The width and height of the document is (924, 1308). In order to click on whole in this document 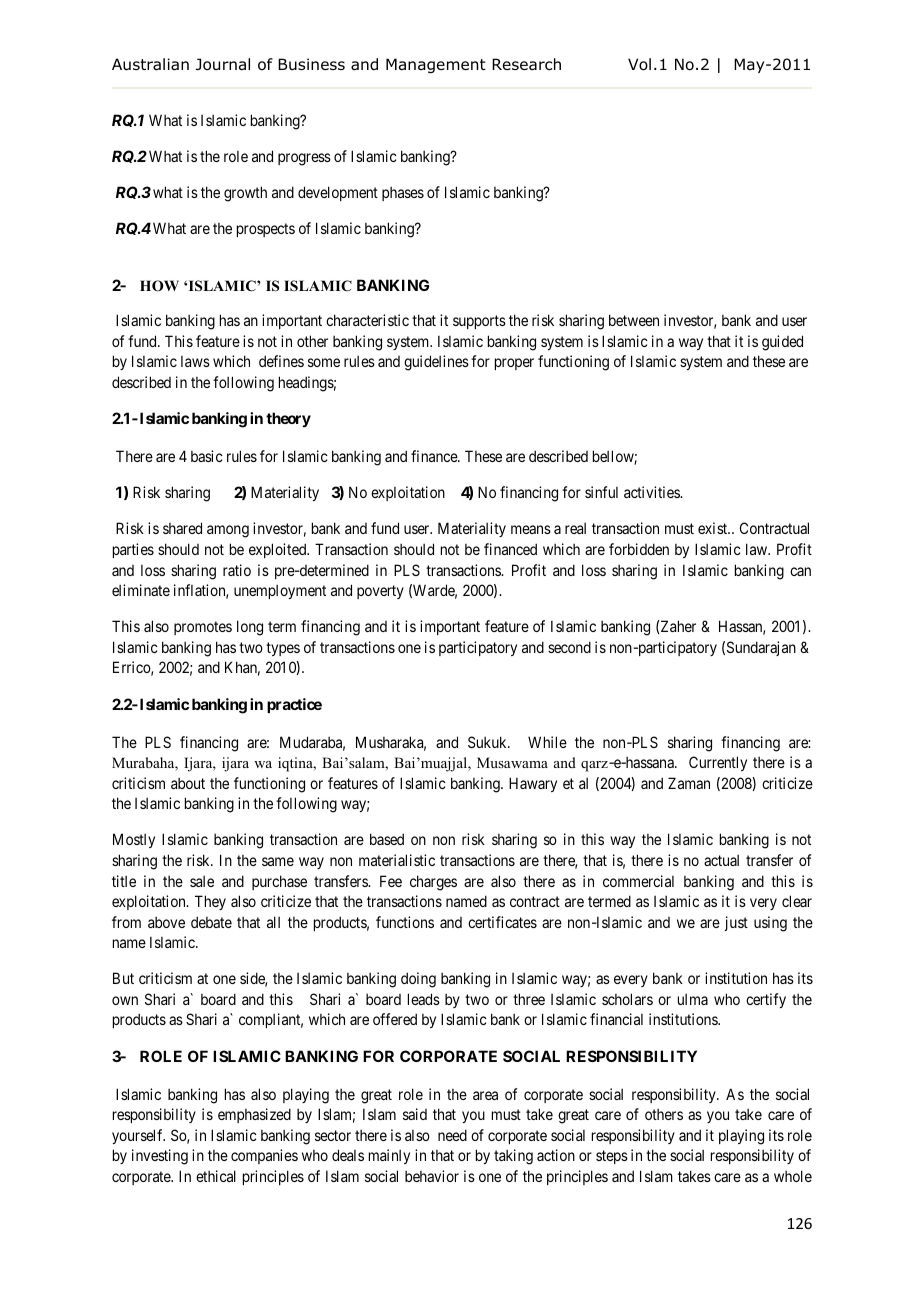, I will do `click(793, 1176)`.
